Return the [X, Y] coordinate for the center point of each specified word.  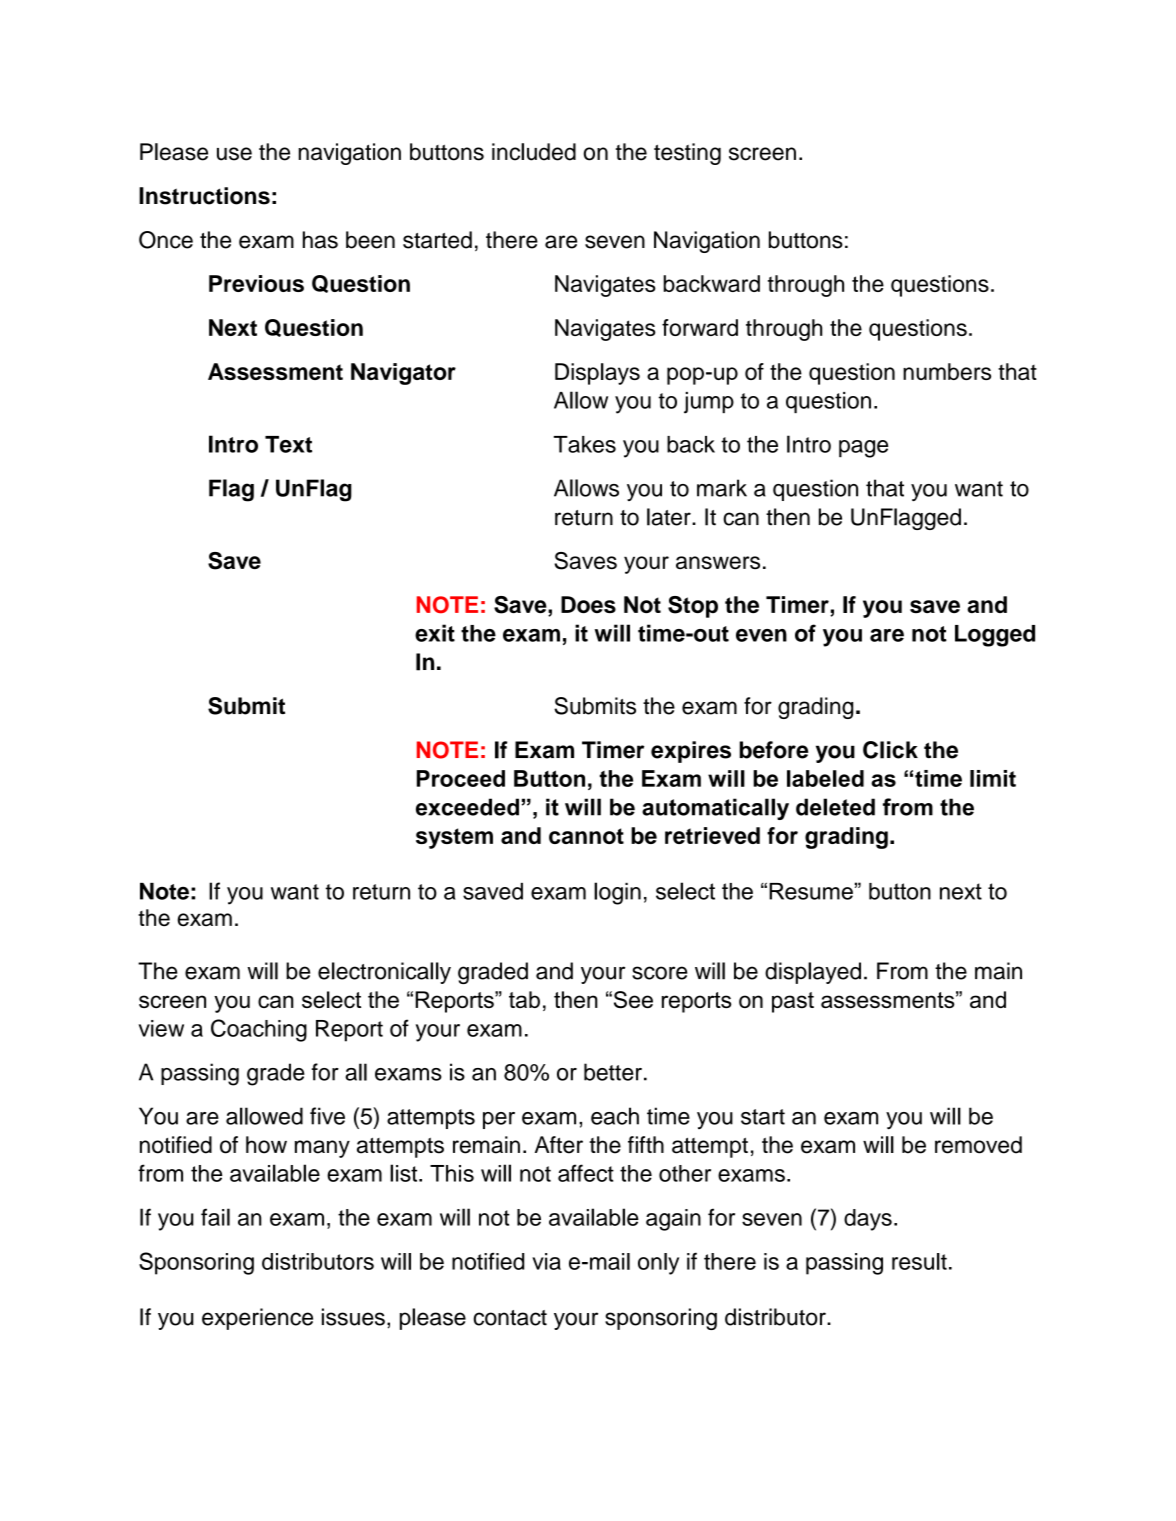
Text [288, 444]
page [863, 449]
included [534, 152]
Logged [995, 636]
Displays [597, 374]
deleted [835, 807]
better [613, 1072]
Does [588, 604]
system [454, 838]
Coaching [259, 1030]
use [234, 154]
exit [435, 633]
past [793, 1002]
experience [257, 1319]
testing [687, 154]
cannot [586, 836]
